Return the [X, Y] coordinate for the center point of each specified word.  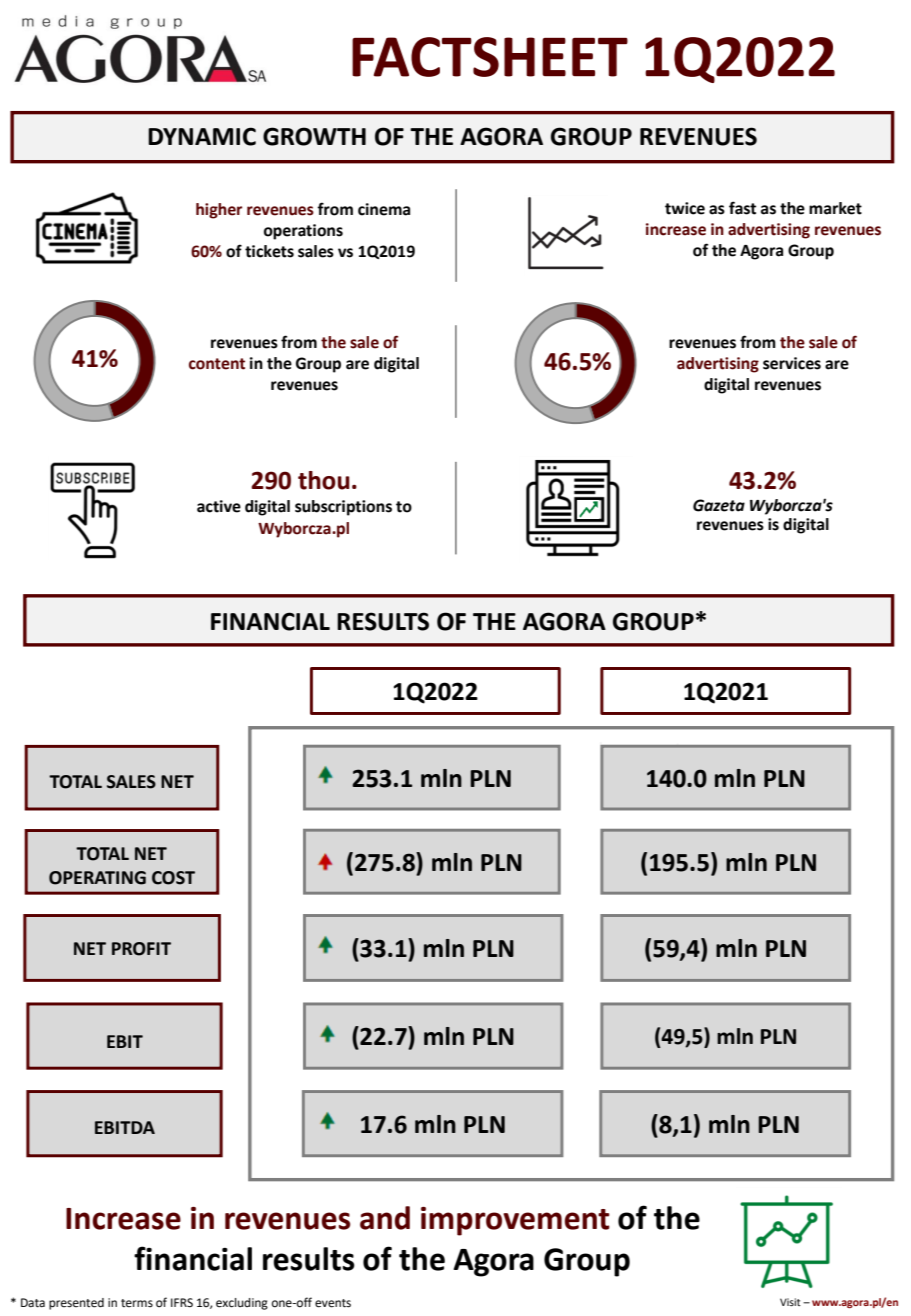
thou [324, 480]
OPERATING [97, 878]
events [333, 1303]
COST [173, 878]
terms [137, 1303]
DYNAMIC [202, 136]
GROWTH [314, 136]
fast [742, 208]
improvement [515, 1221]
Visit [790, 1302]
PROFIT [141, 949]
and [385, 1218]
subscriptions [343, 508]
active [219, 506]
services [792, 363]
